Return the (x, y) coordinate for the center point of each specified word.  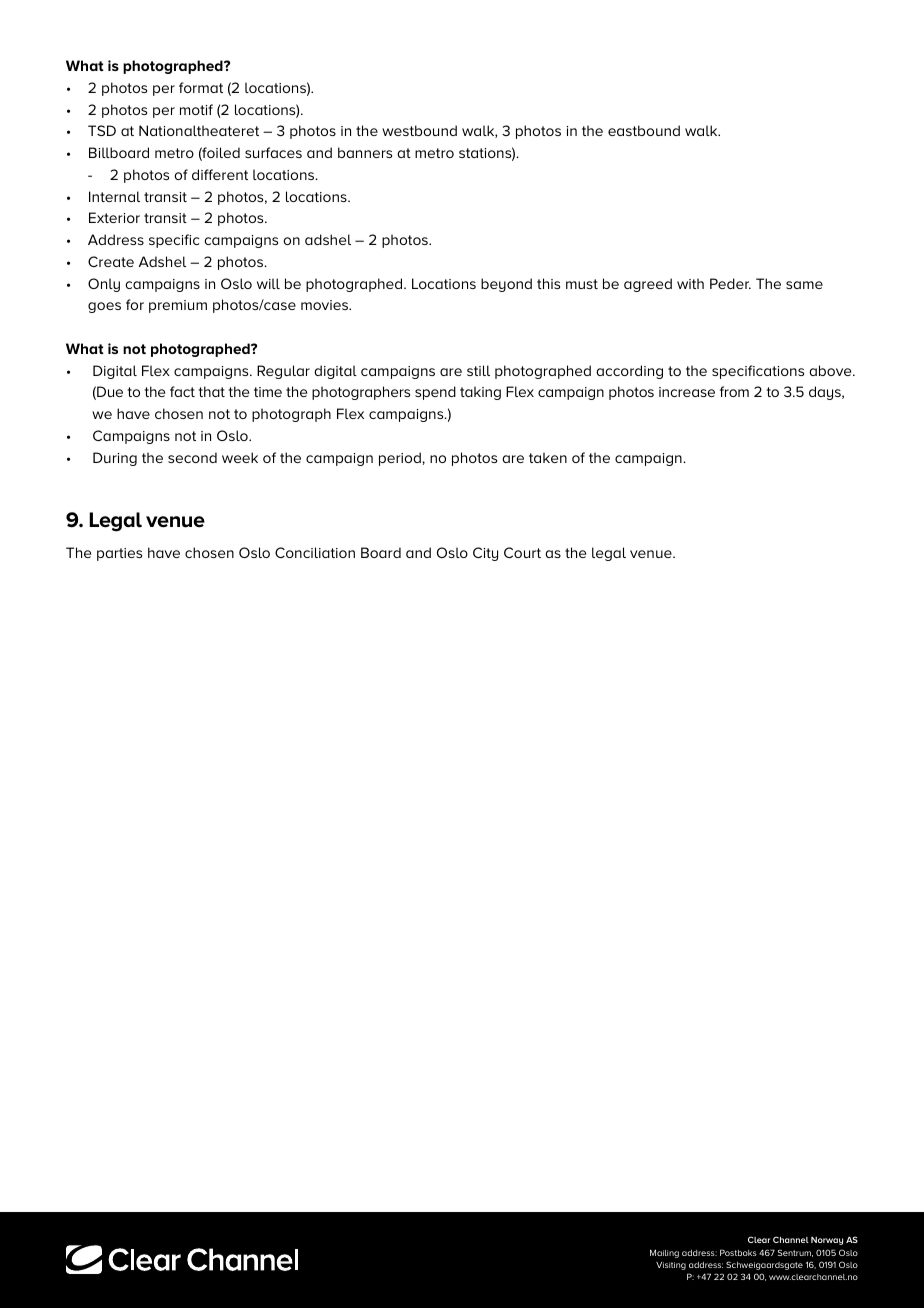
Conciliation (315, 552)
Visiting (671, 1266)
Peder (730, 283)
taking (480, 393)
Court (522, 552)
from (734, 391)
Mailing (664, 1253)
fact (182, 391)
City (485, 554)
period (401, 459)
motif (196, 109)
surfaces (273, 152)
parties (119, 554)
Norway (827, 1241)
